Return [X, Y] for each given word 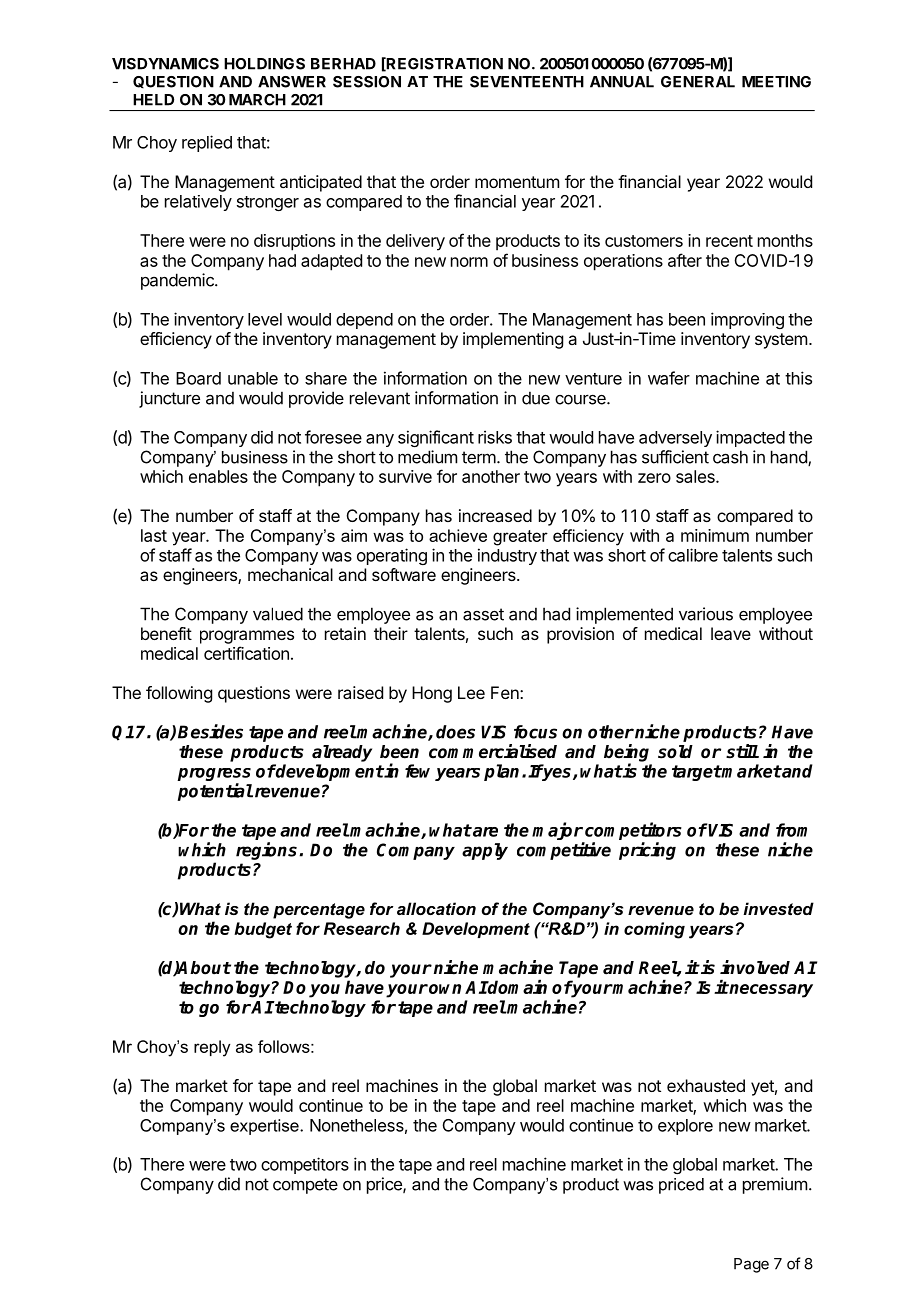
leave [731, 633]
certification [246, 653]
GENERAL [698, 82]
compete [305, 1186]
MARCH [257, 100]
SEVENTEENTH [527, 82]
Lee [471, 692]
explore [685, 1127]
